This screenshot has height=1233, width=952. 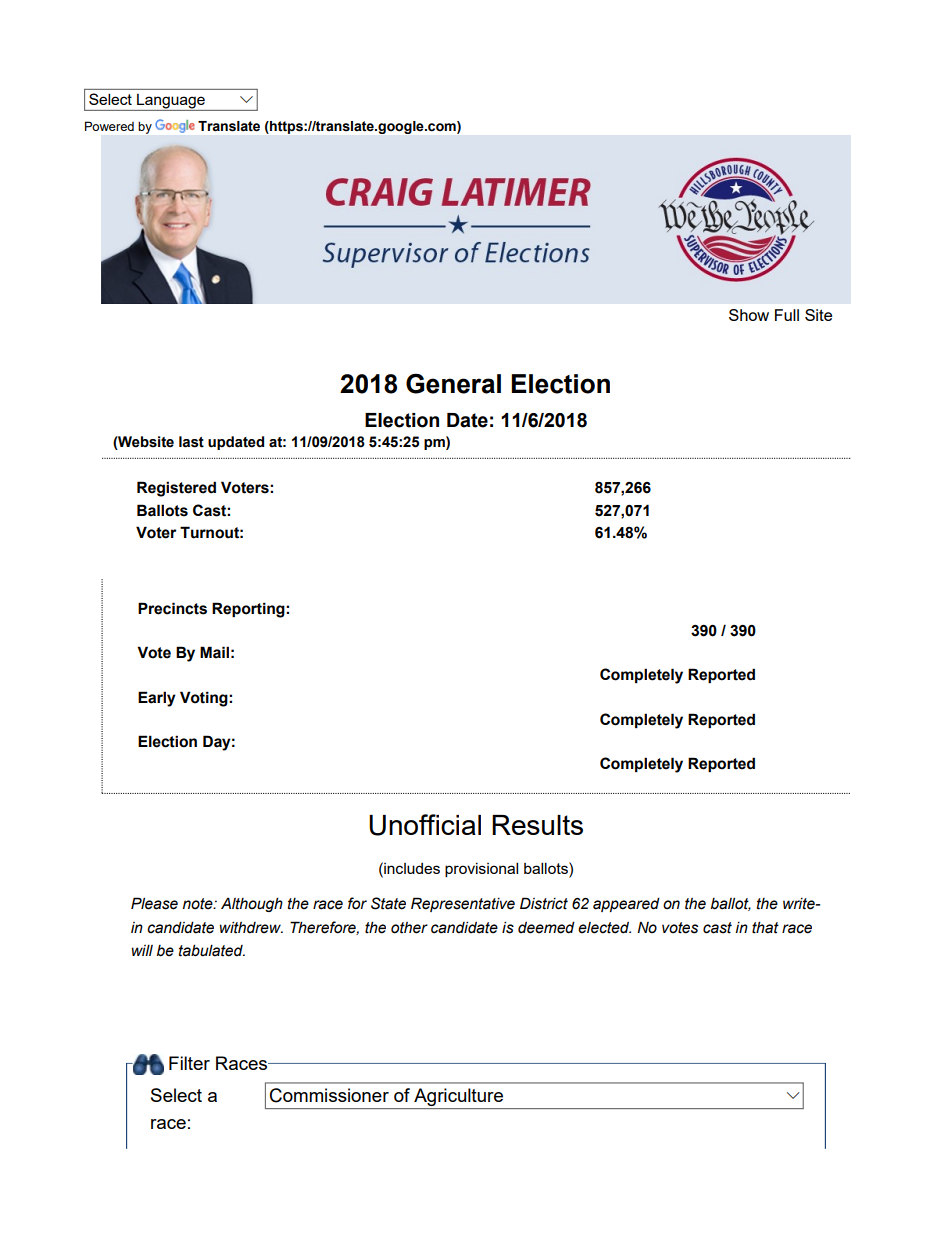 I want to click on Show, so click(x=749, y=315).
